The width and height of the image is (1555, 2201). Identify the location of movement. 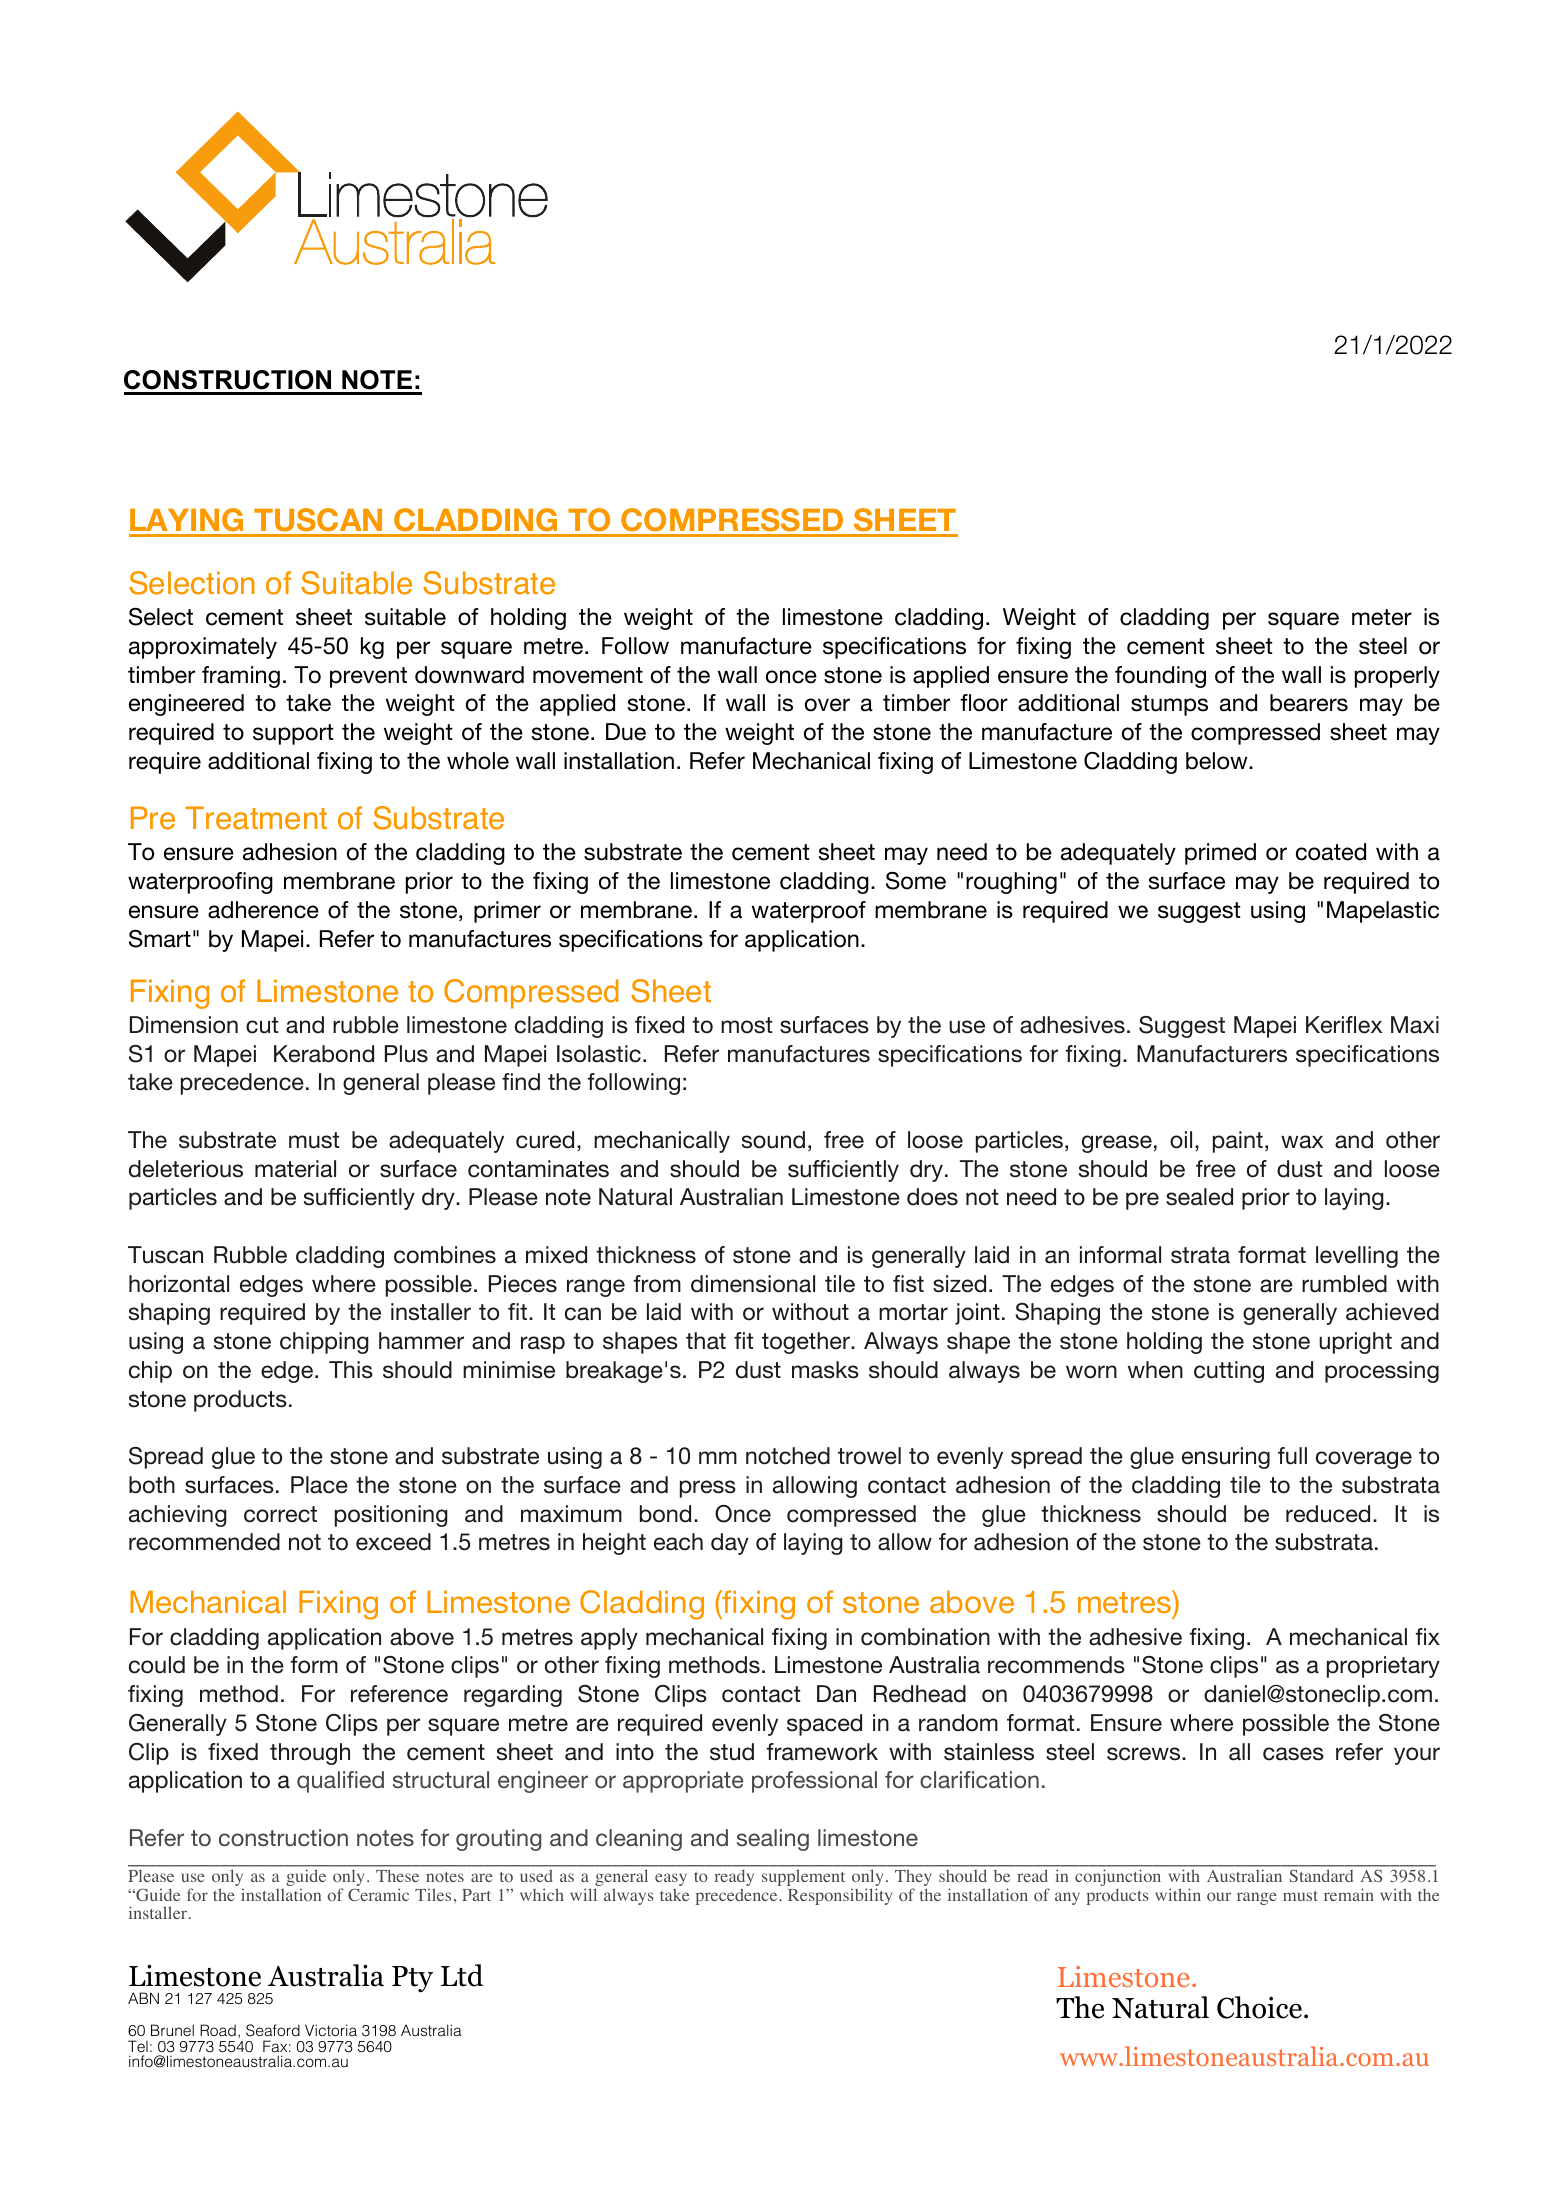
(588, 675).
